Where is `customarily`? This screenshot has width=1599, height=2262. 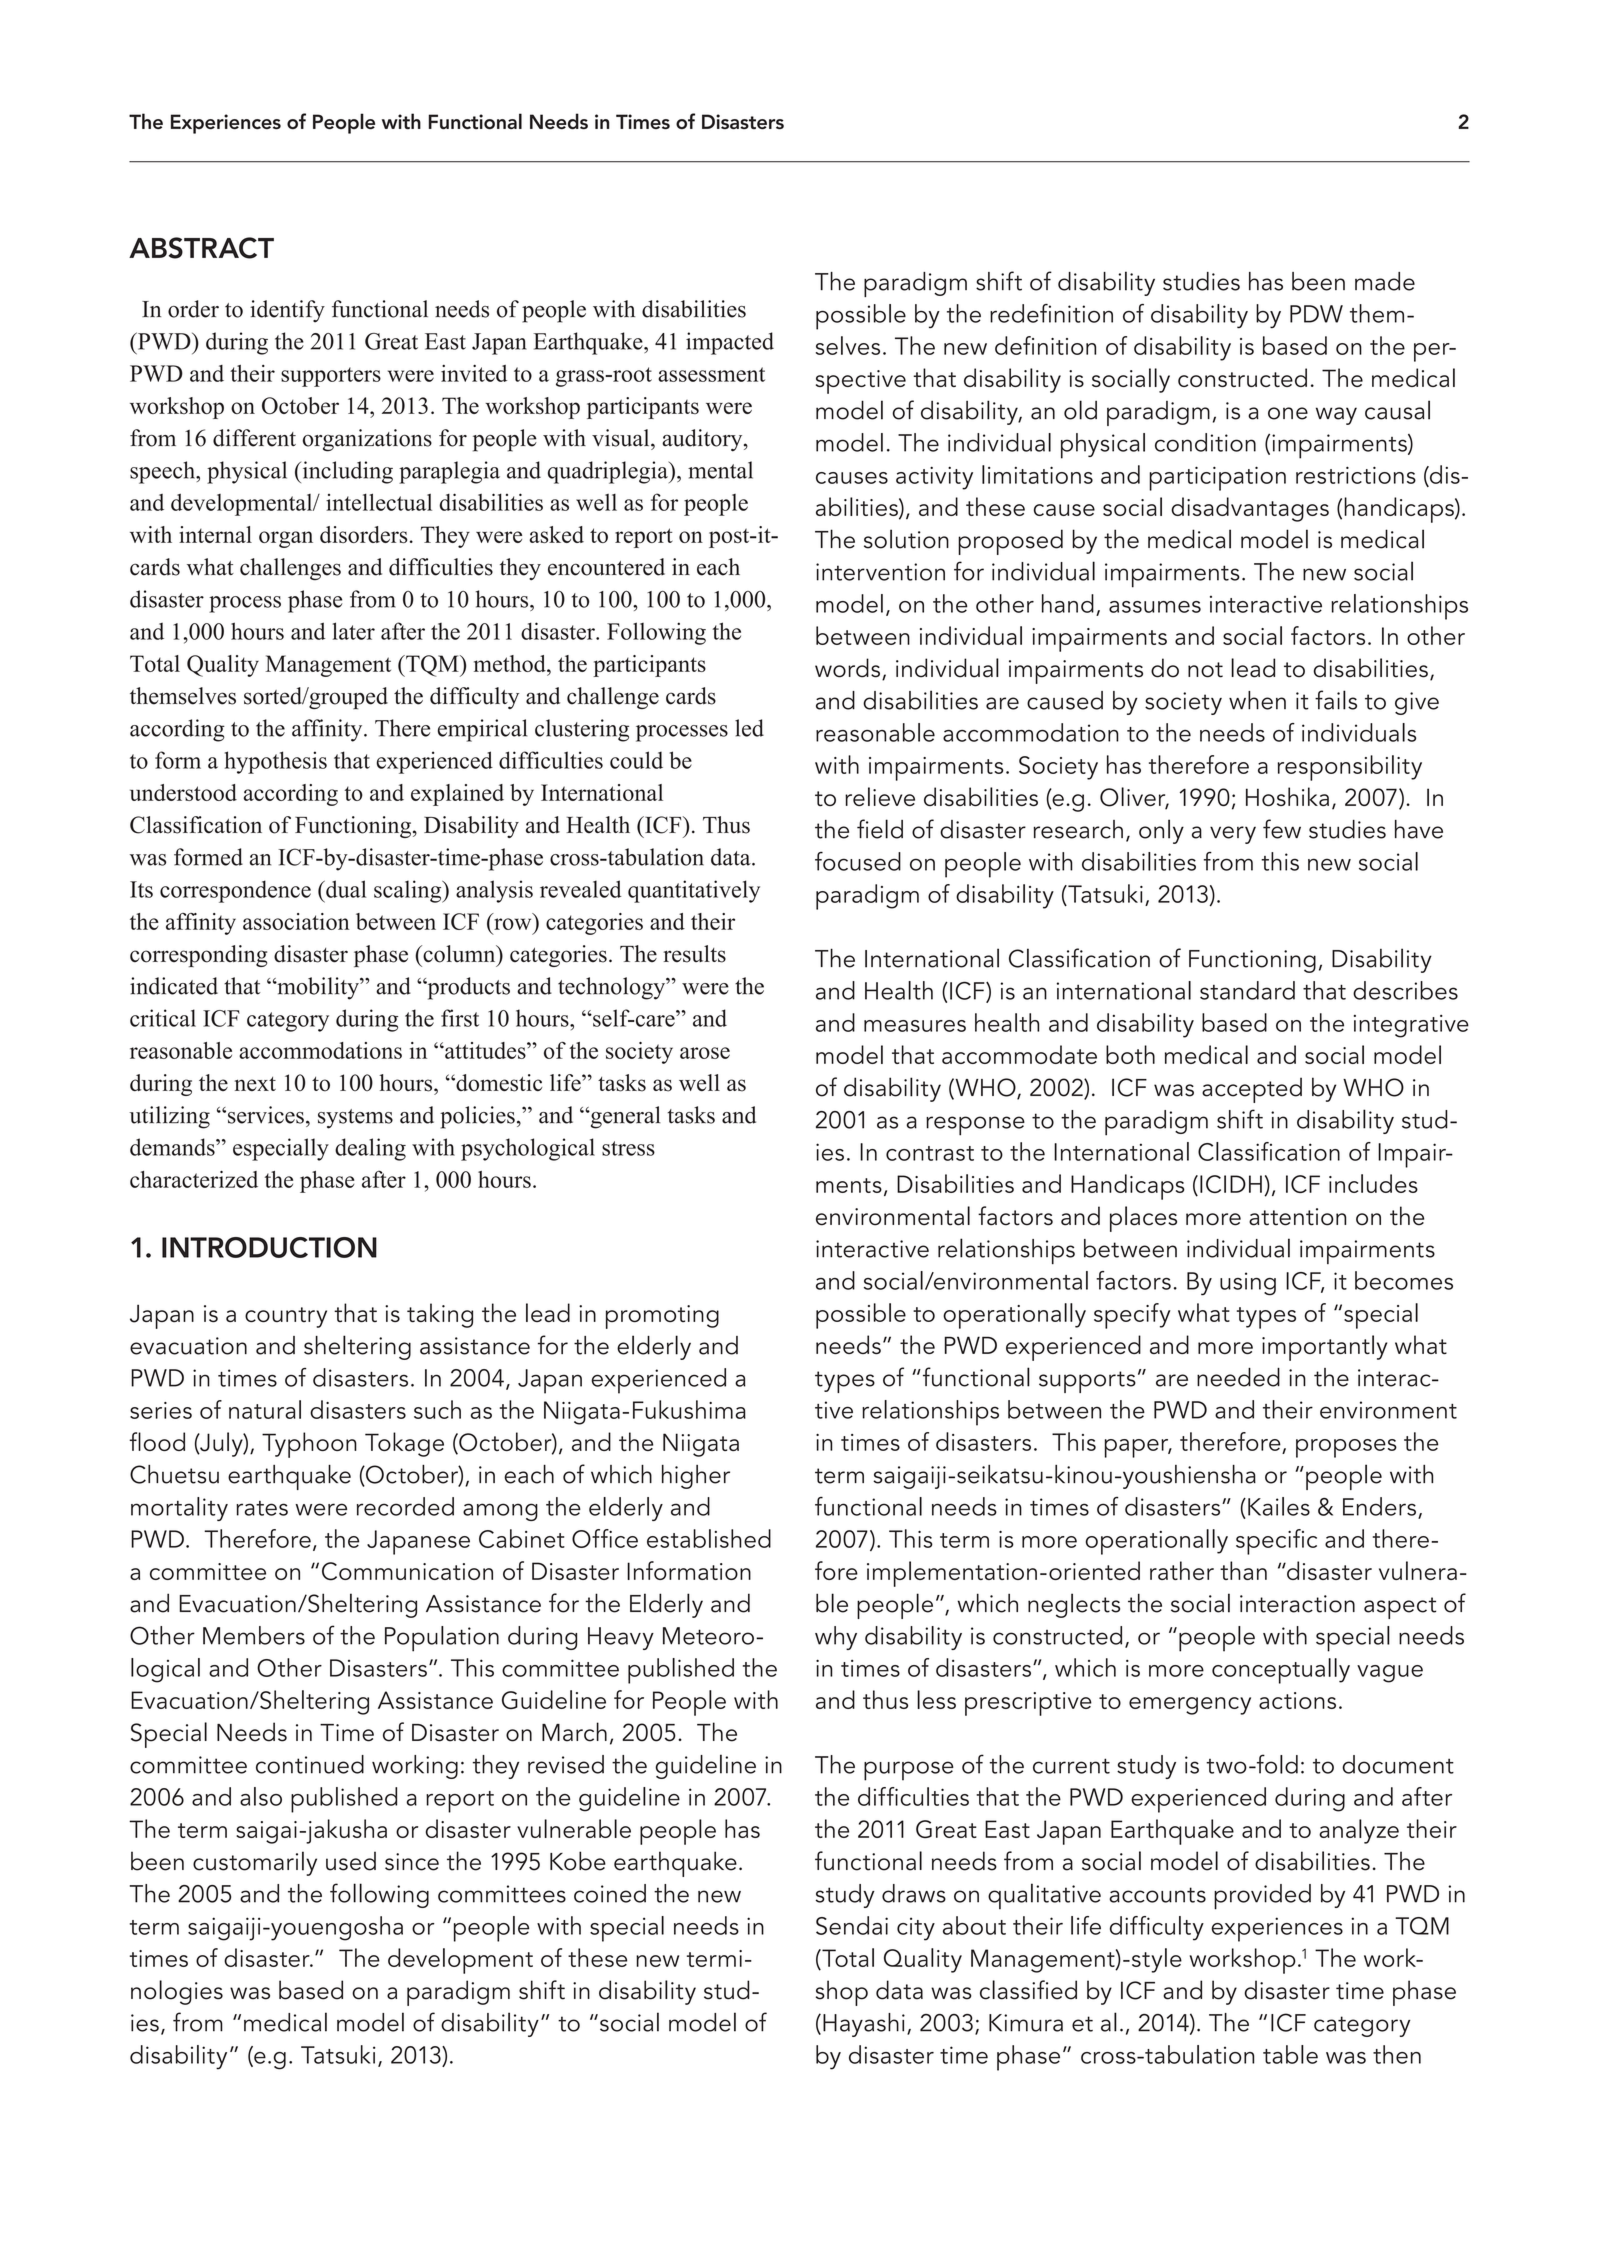 customarily is located at coordinates (255, 1863).
